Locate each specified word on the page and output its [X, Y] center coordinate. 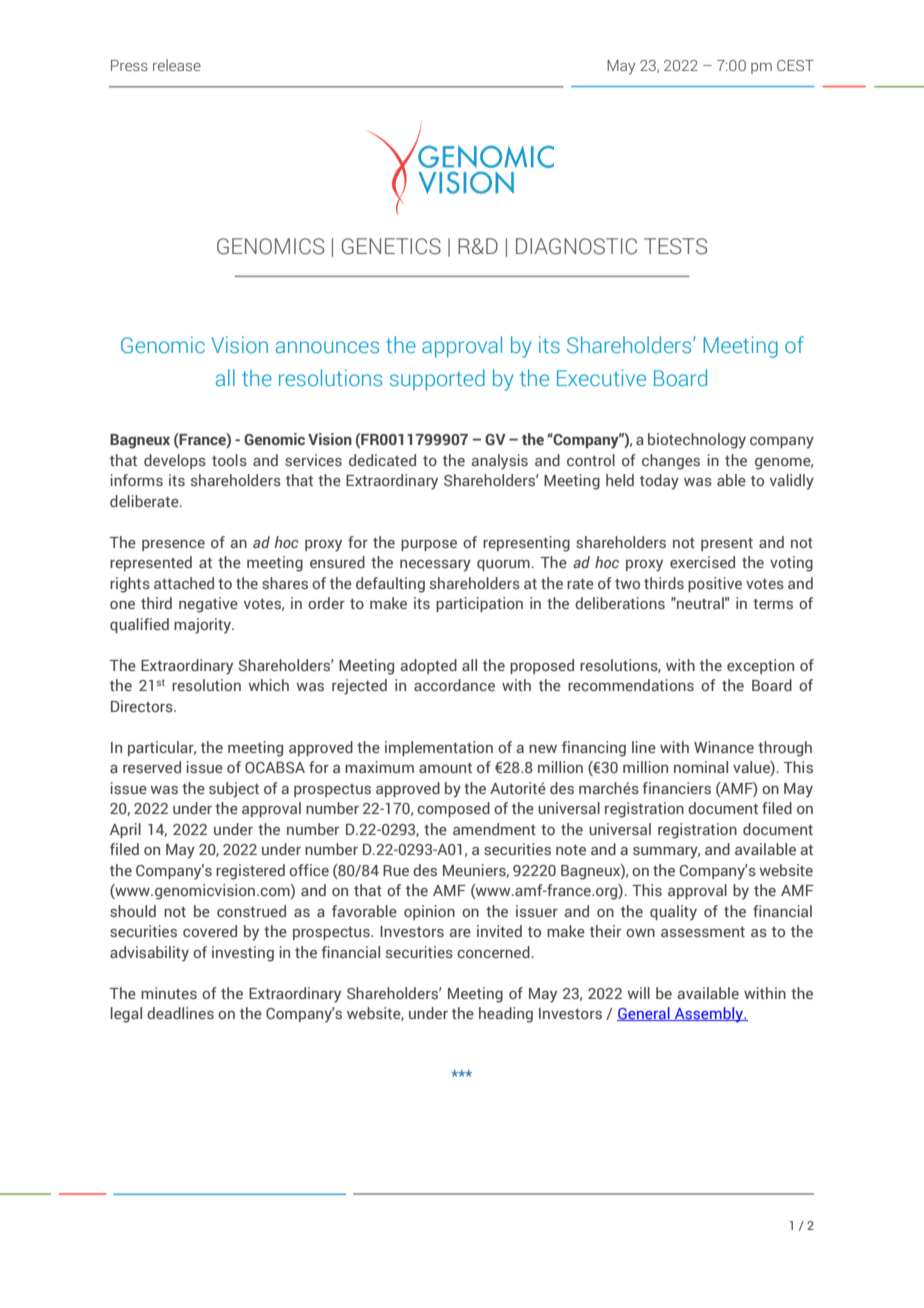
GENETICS [391, 246]
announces [327, 347]
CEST [795, 65]
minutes [169, 993]
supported [437, 380]
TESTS [675, 246]
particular [162, 748]
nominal [701, 767]
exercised [702, 562]
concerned [493, 952]
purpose [429, 545]
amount [445, 768]
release [177, 65]
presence [173, 545]
